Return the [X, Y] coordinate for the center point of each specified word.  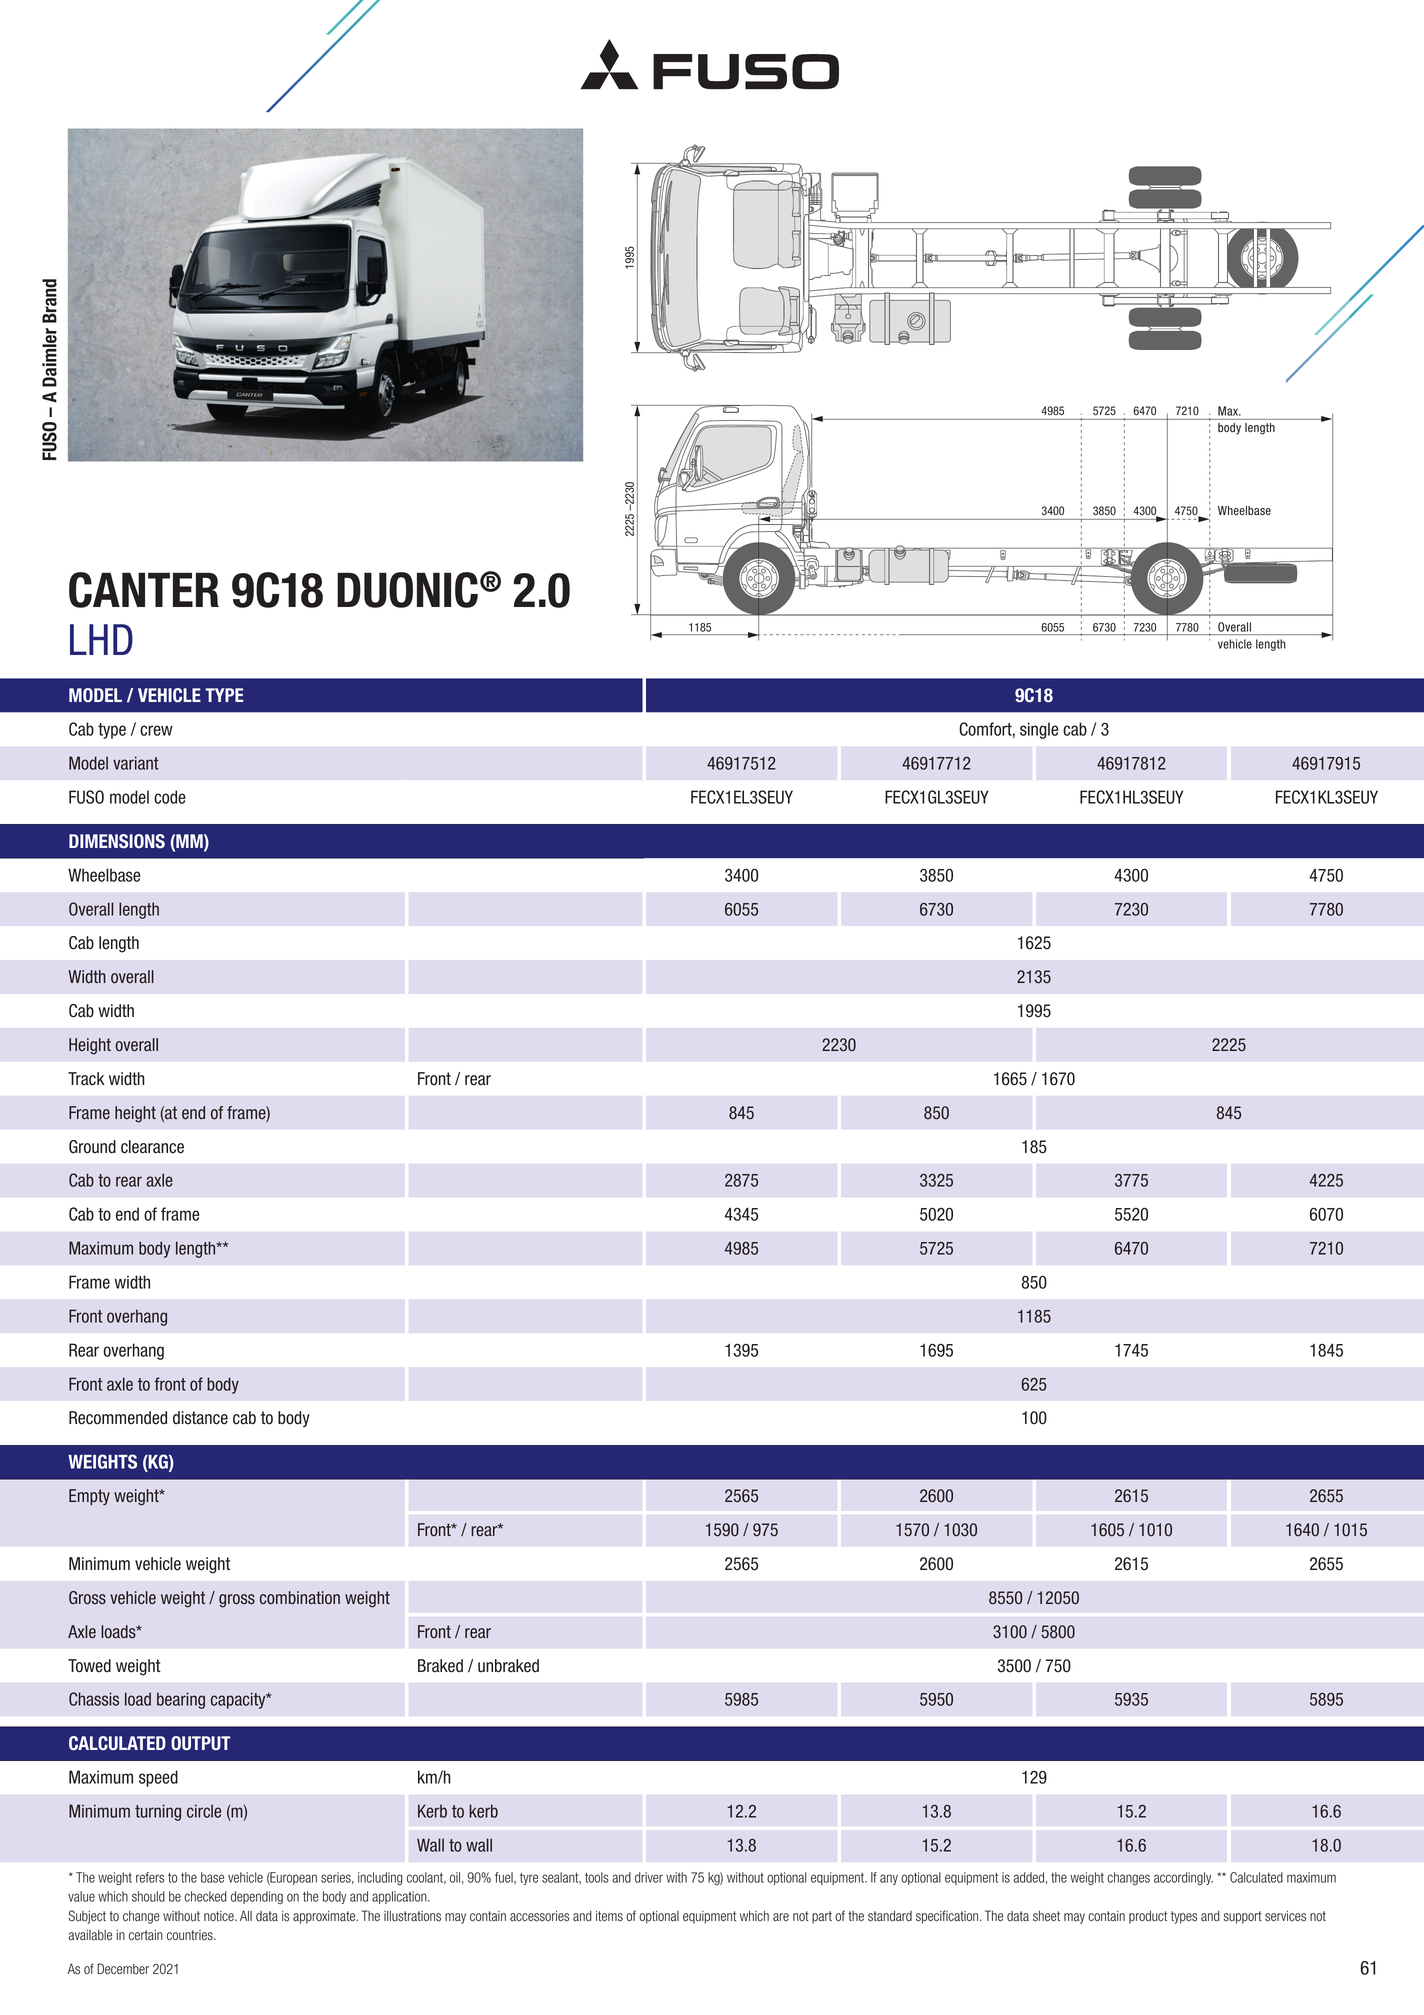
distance [200, 1418]
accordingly [1183, 1878]
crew [156, 730]
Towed [89, 1666]
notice [220, 1916]
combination [300, 1598]
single [1039, 730]
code [170, 797]
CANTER [144, 590]
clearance [152, 1147]
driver [649, 1877]
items [609, 1916]
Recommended [118, 1418]
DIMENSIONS [117, 841]
